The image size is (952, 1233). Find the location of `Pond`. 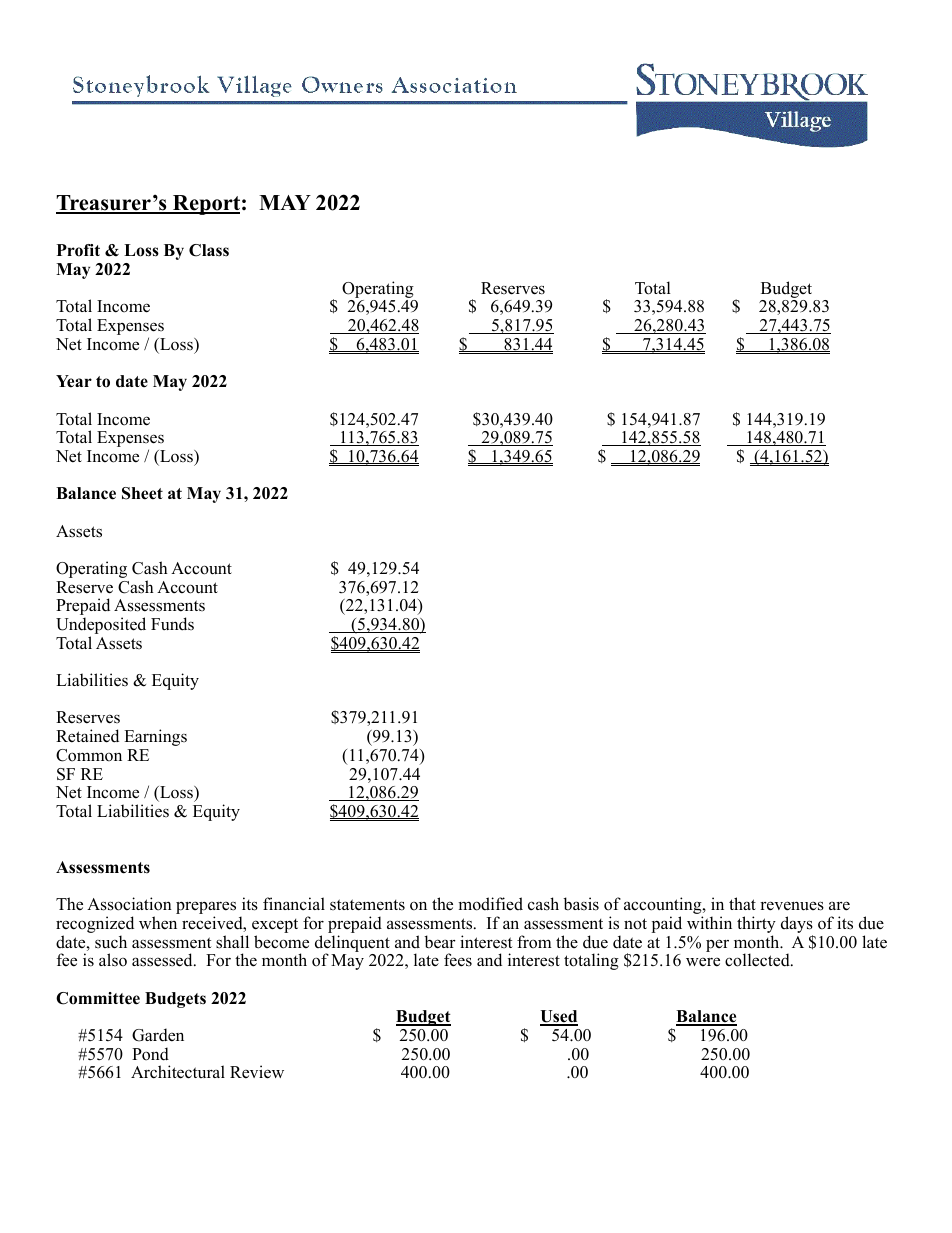

Pond is located at coordinates (150, 1054).
